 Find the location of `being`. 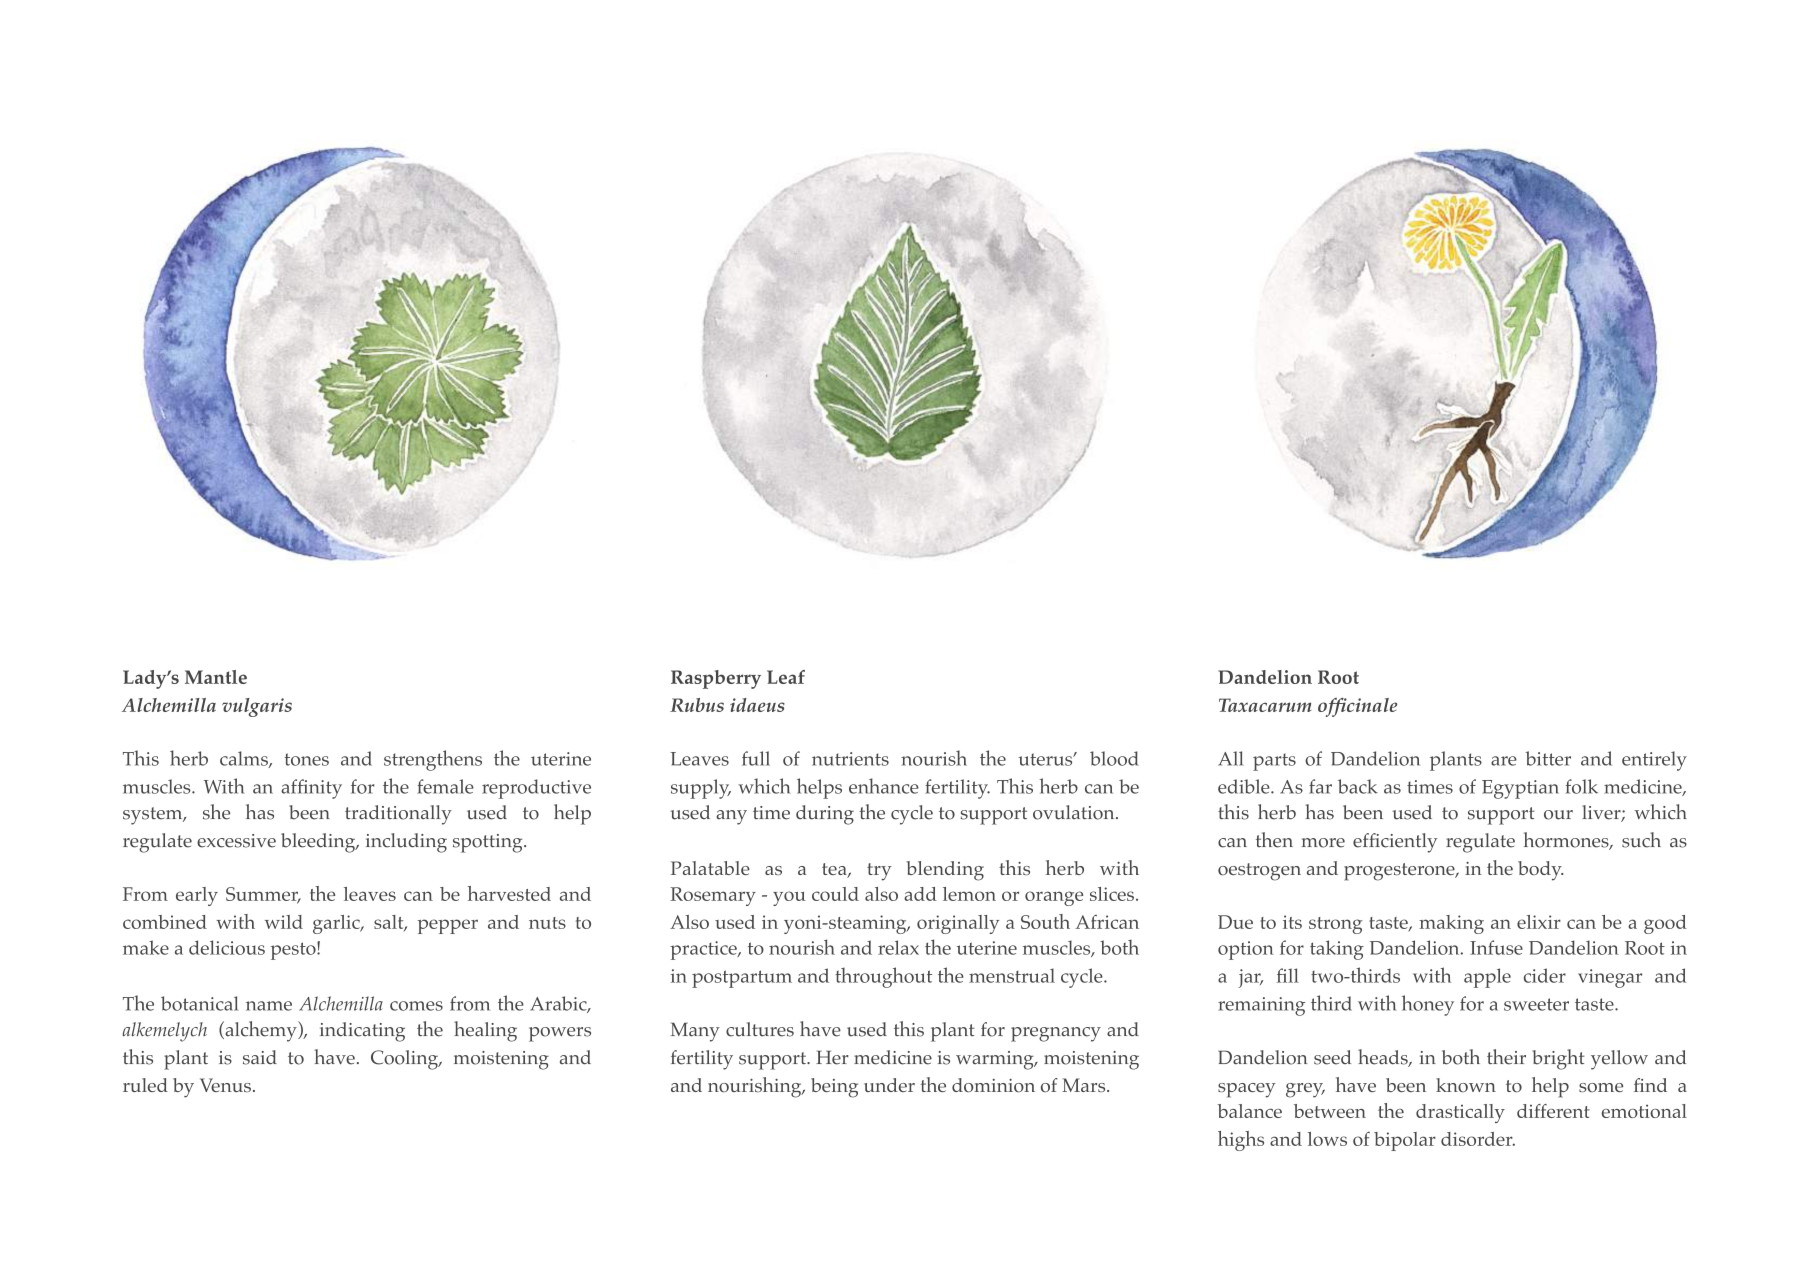

being is located at coordinates (834, 1088).
